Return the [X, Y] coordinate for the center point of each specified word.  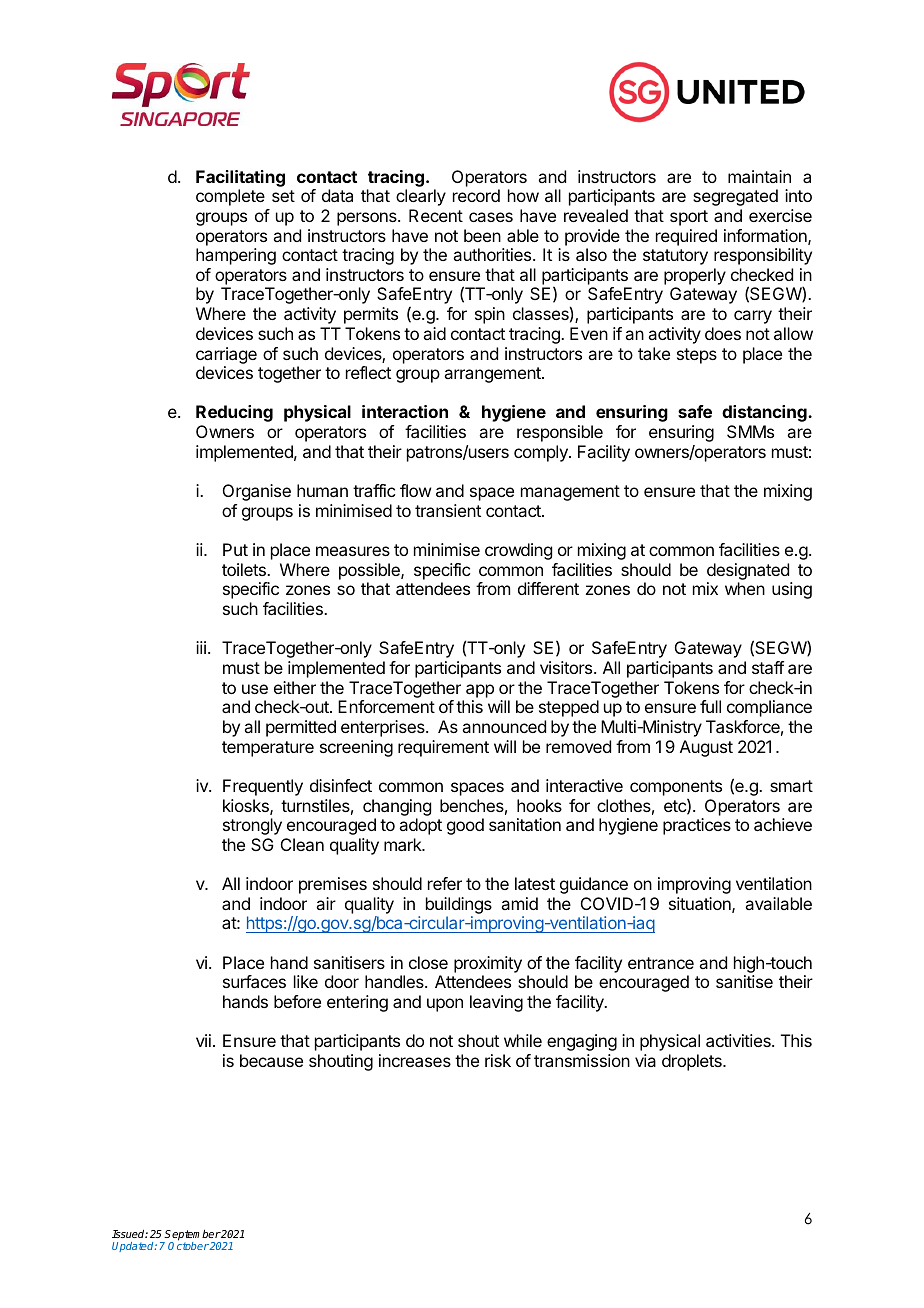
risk [498, 1060]
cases [491, 217]
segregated [735, 197]
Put [235, 549]
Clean [302, 844]
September [192, 1236]
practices [697, 826]
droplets [693, 1062]
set [283, 196]
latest [535, 883]
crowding [518, 551]
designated [748, 571]
